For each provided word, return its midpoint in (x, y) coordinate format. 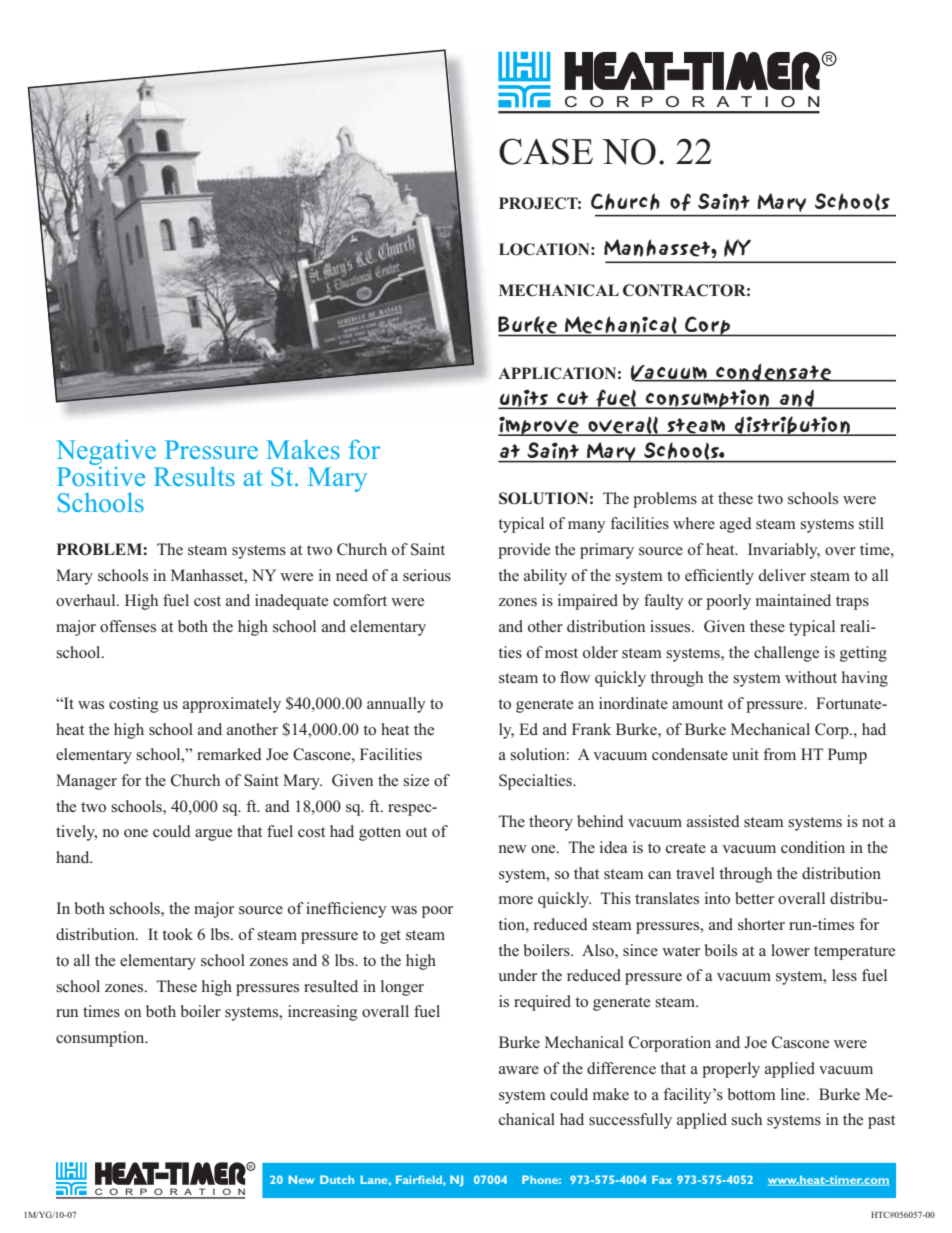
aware (519, 1070)
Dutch (337, 1179)
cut (573, 399)
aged (736, 525)
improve (539, 426)
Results (194, 476)
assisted (713, 821)
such (746, 1119)
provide (524, 551)
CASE (546, 151)
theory (551, 823)
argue (213, 835)
